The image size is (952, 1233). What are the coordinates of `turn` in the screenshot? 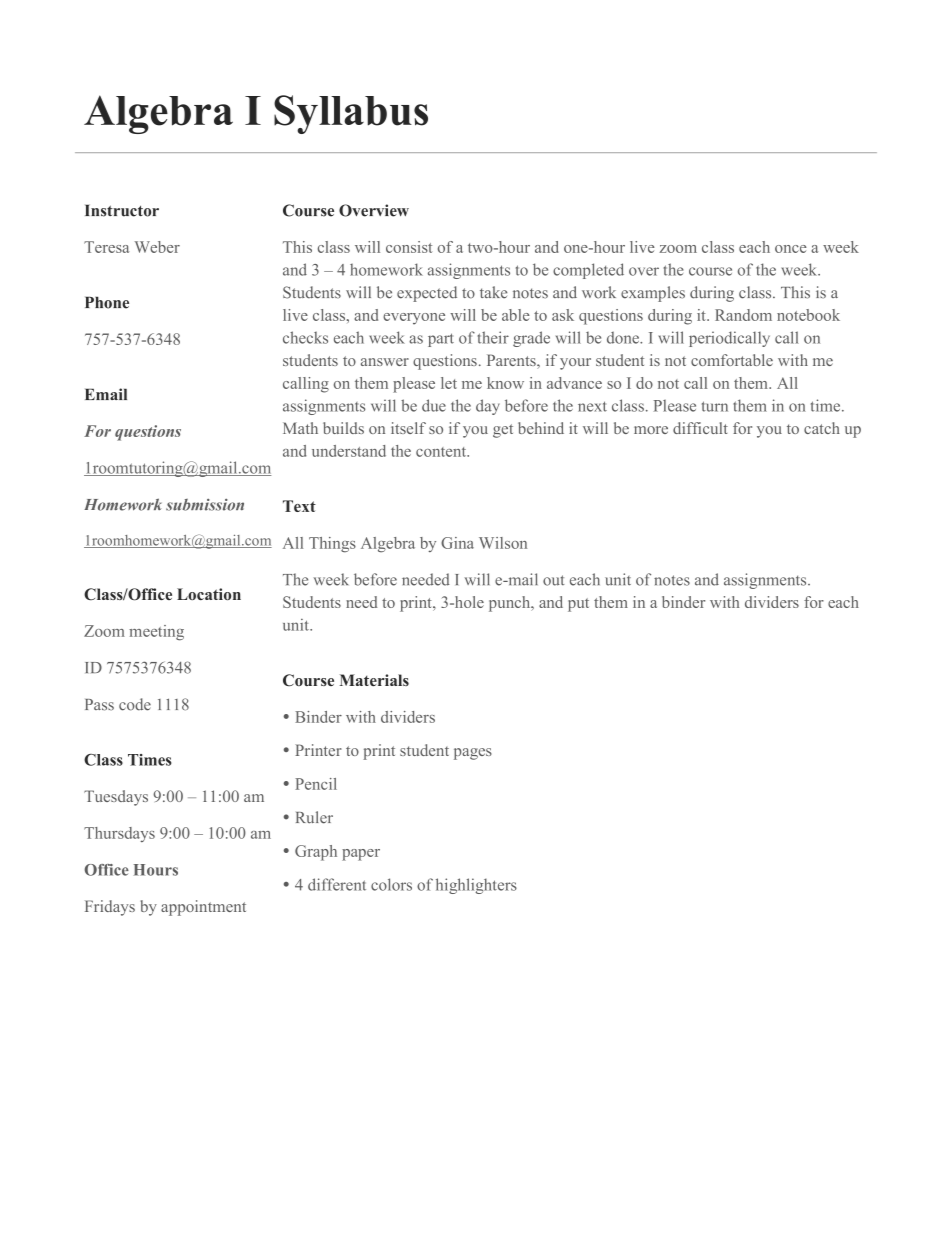 It's located at (715, 406).
